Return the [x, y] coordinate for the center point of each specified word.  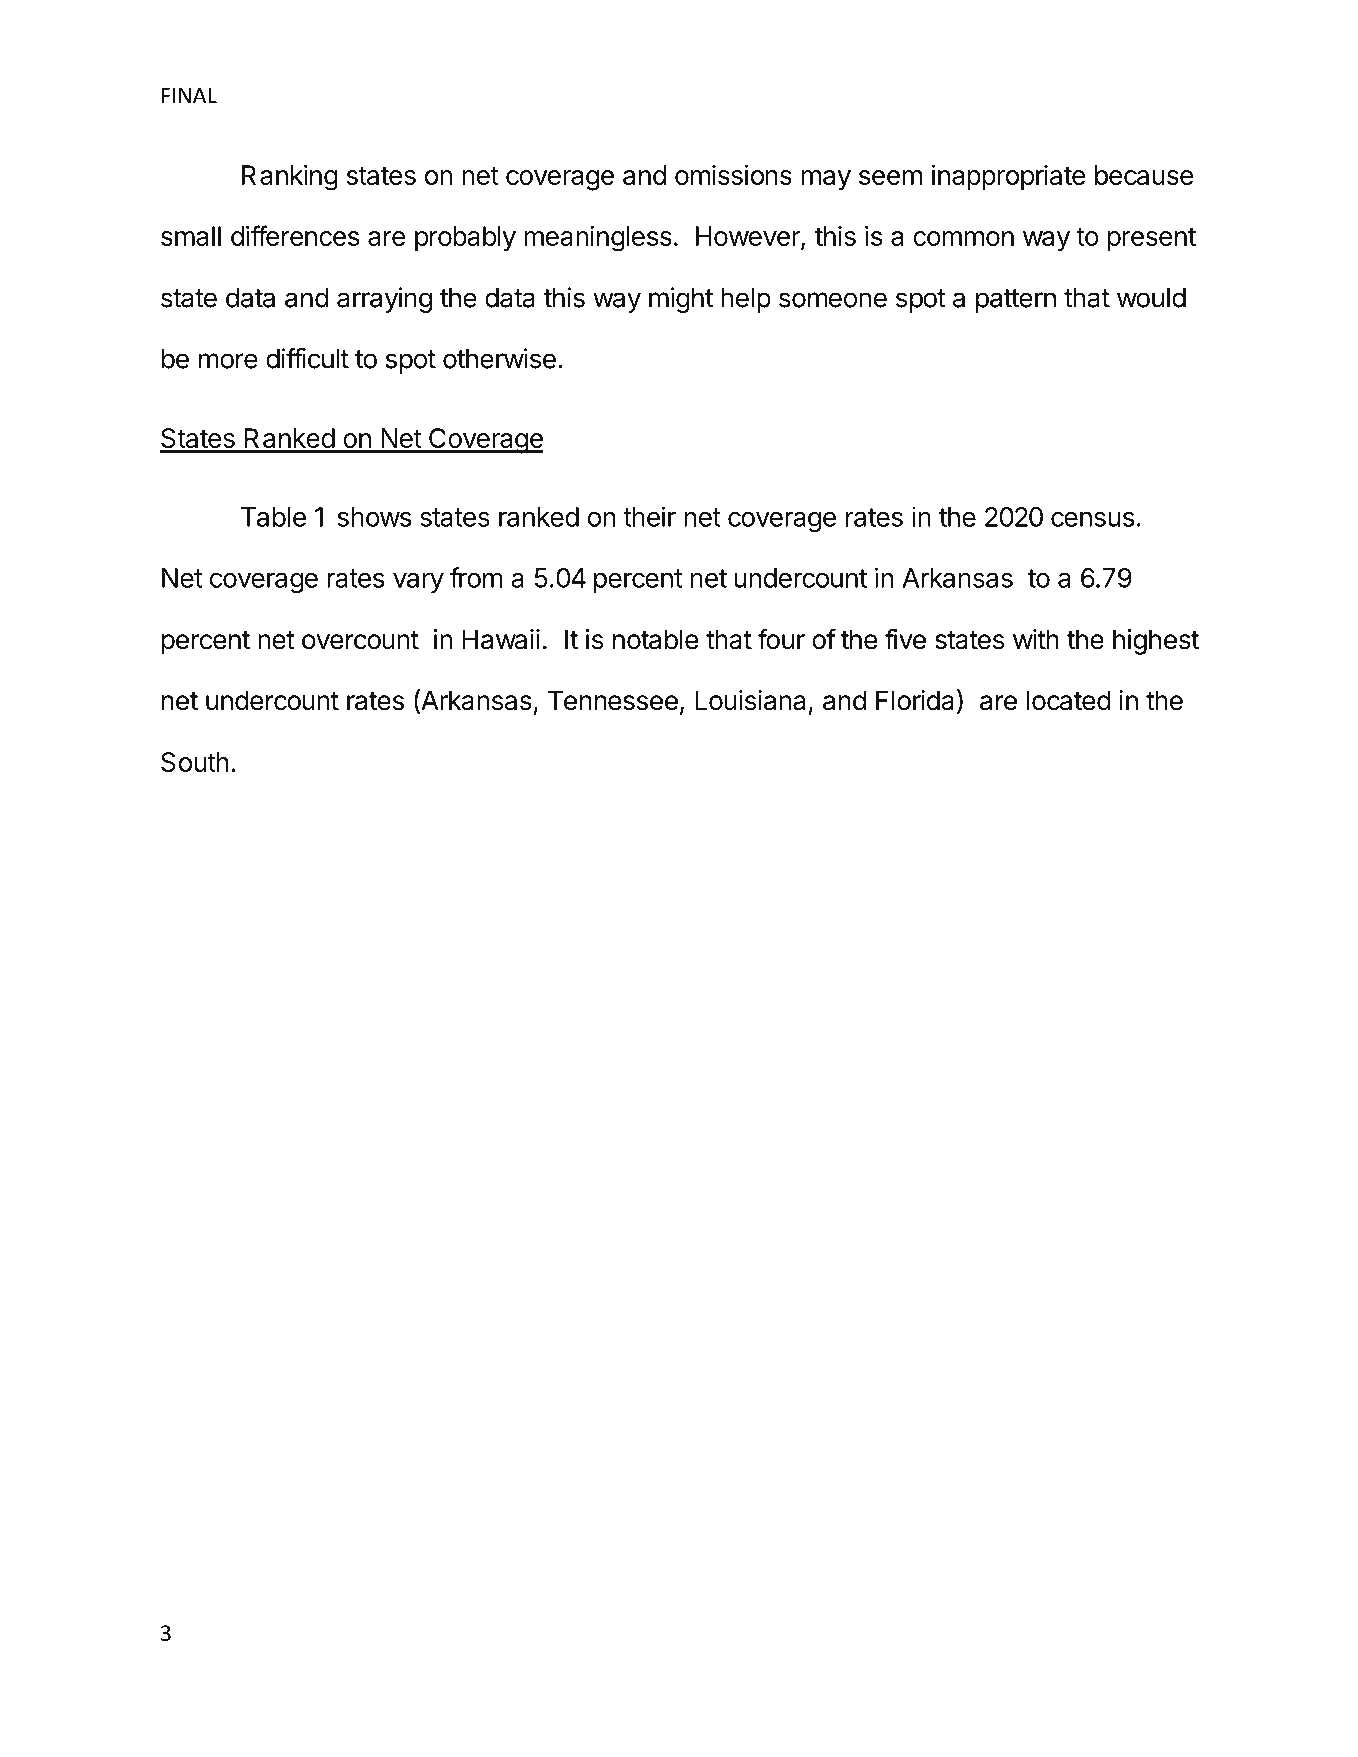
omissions [733, 175]
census [1092, 519]
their [649, 516]
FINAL [189, 95]
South [195, 762]
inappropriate [1009, 177]
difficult [307, 358]
